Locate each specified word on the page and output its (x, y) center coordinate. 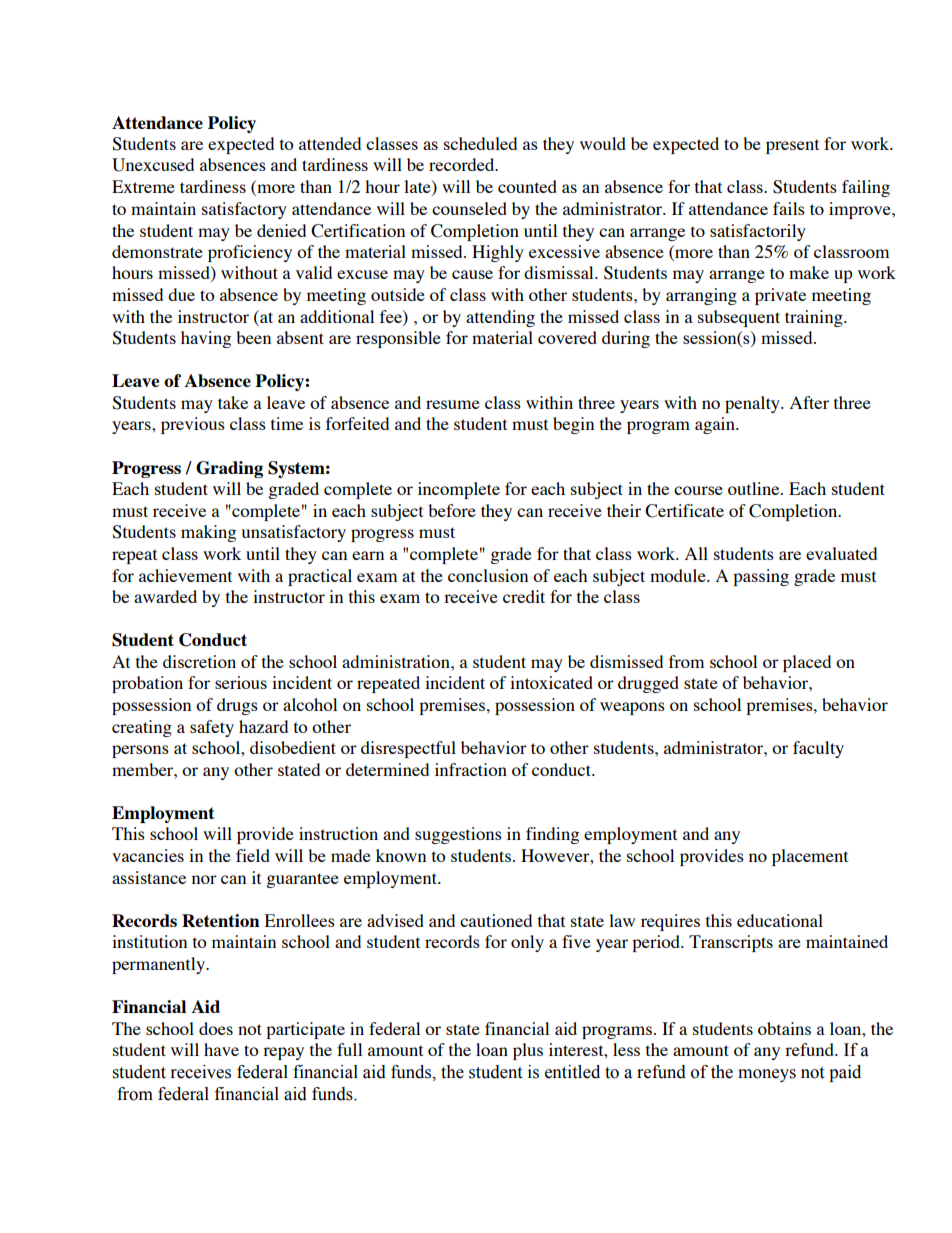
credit (524, 596)
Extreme (143, 186)
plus (528, 1051)
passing (761, 577)
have (221, 1049)
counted (527, 186)
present (792, 146)
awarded (165, 596)
